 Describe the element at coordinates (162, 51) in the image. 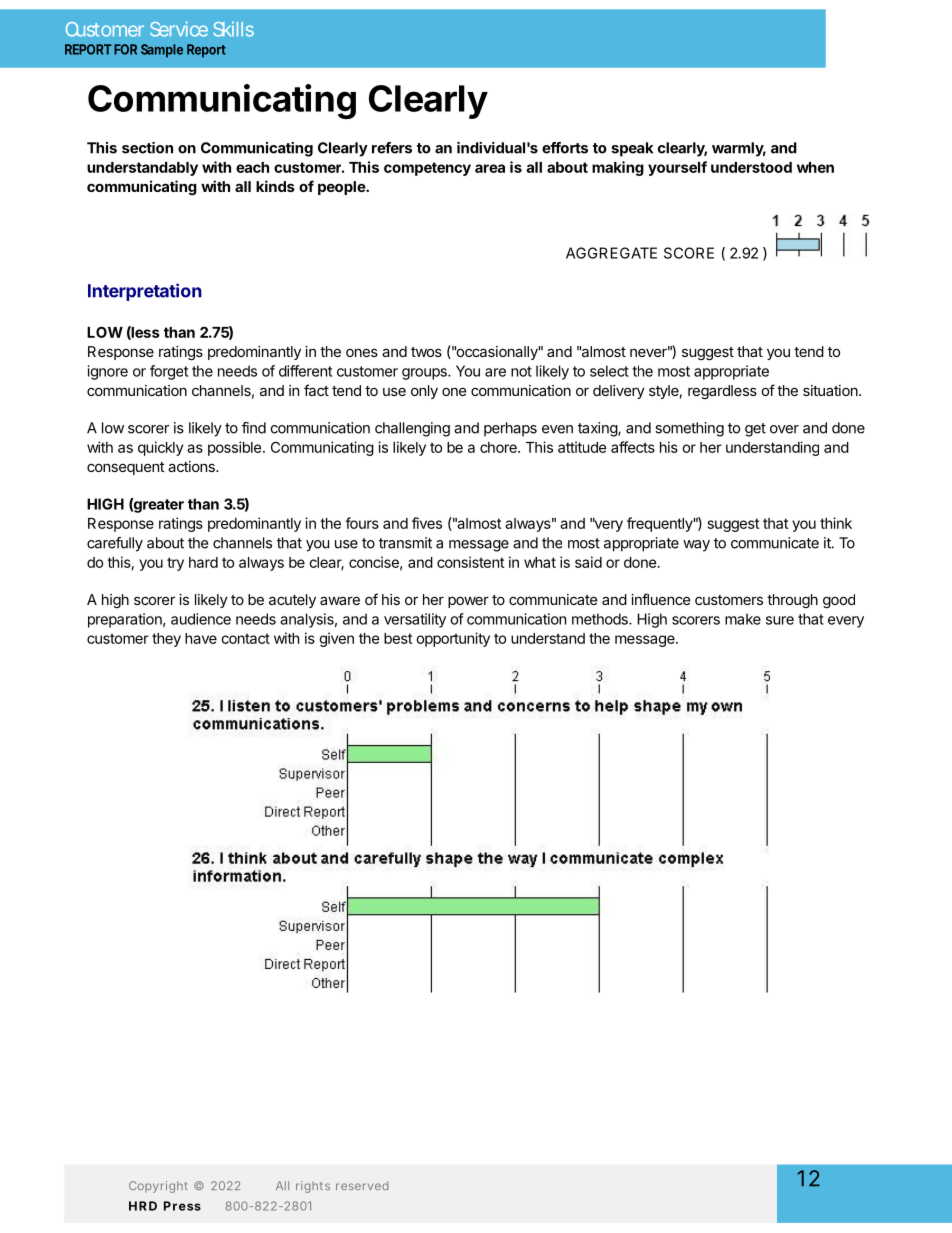

I see `Sample` at that location.
